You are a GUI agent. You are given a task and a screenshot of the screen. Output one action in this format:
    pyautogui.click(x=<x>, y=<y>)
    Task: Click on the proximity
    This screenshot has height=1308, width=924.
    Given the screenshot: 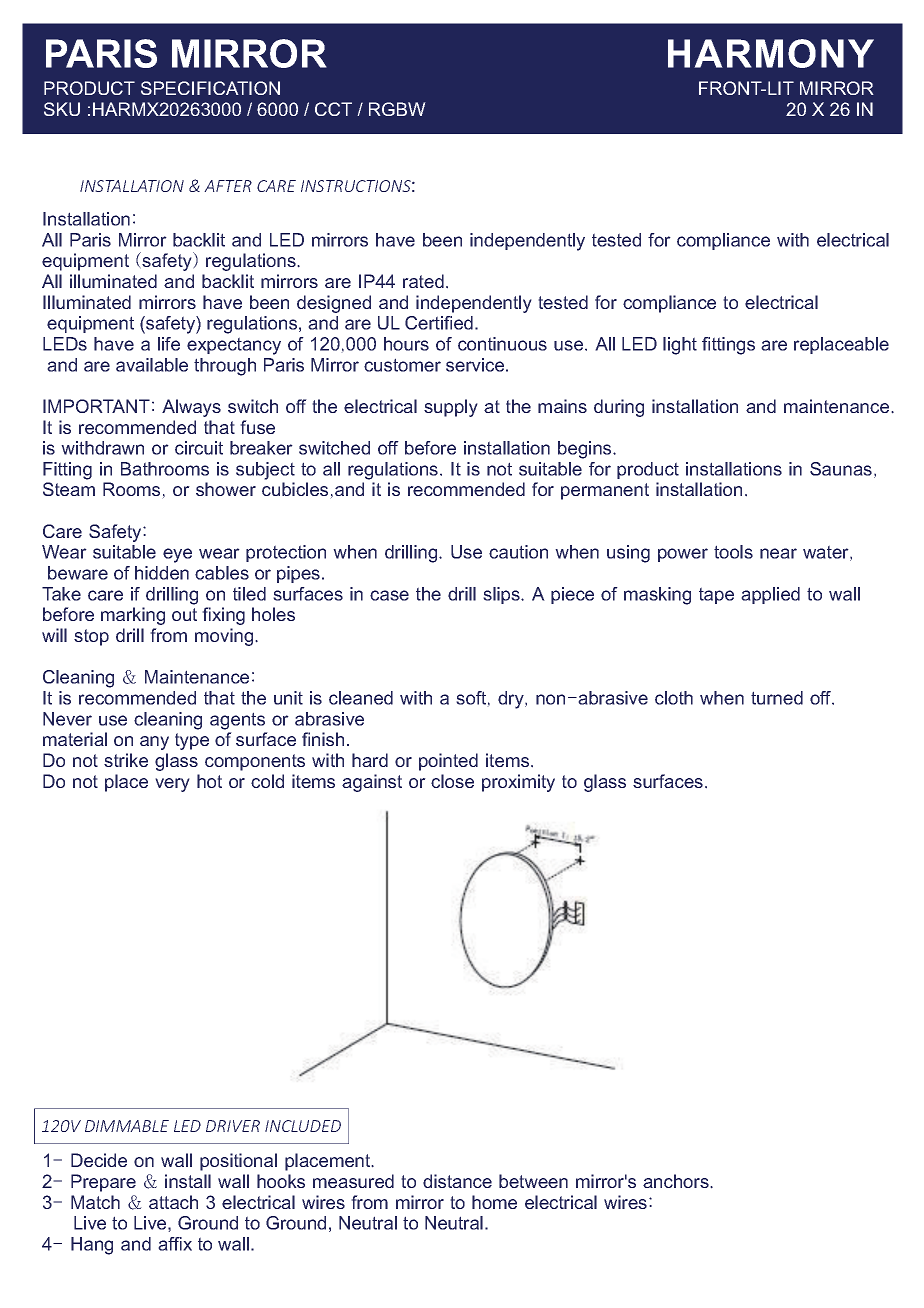 What is the action you would take?
    pyautogui.click(x=518, y=783)
